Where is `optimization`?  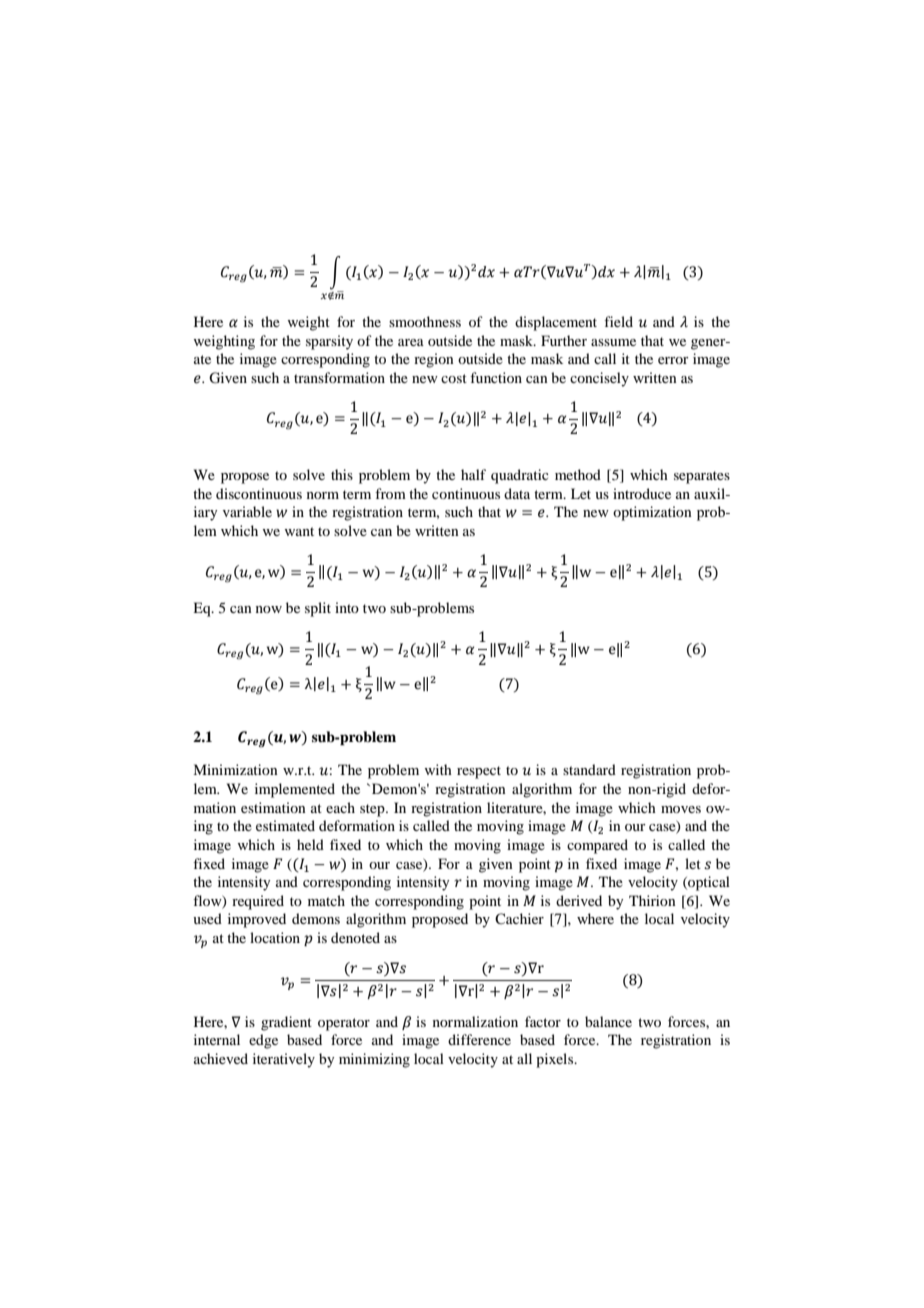
optimization is located at coordinates (652, 513).
